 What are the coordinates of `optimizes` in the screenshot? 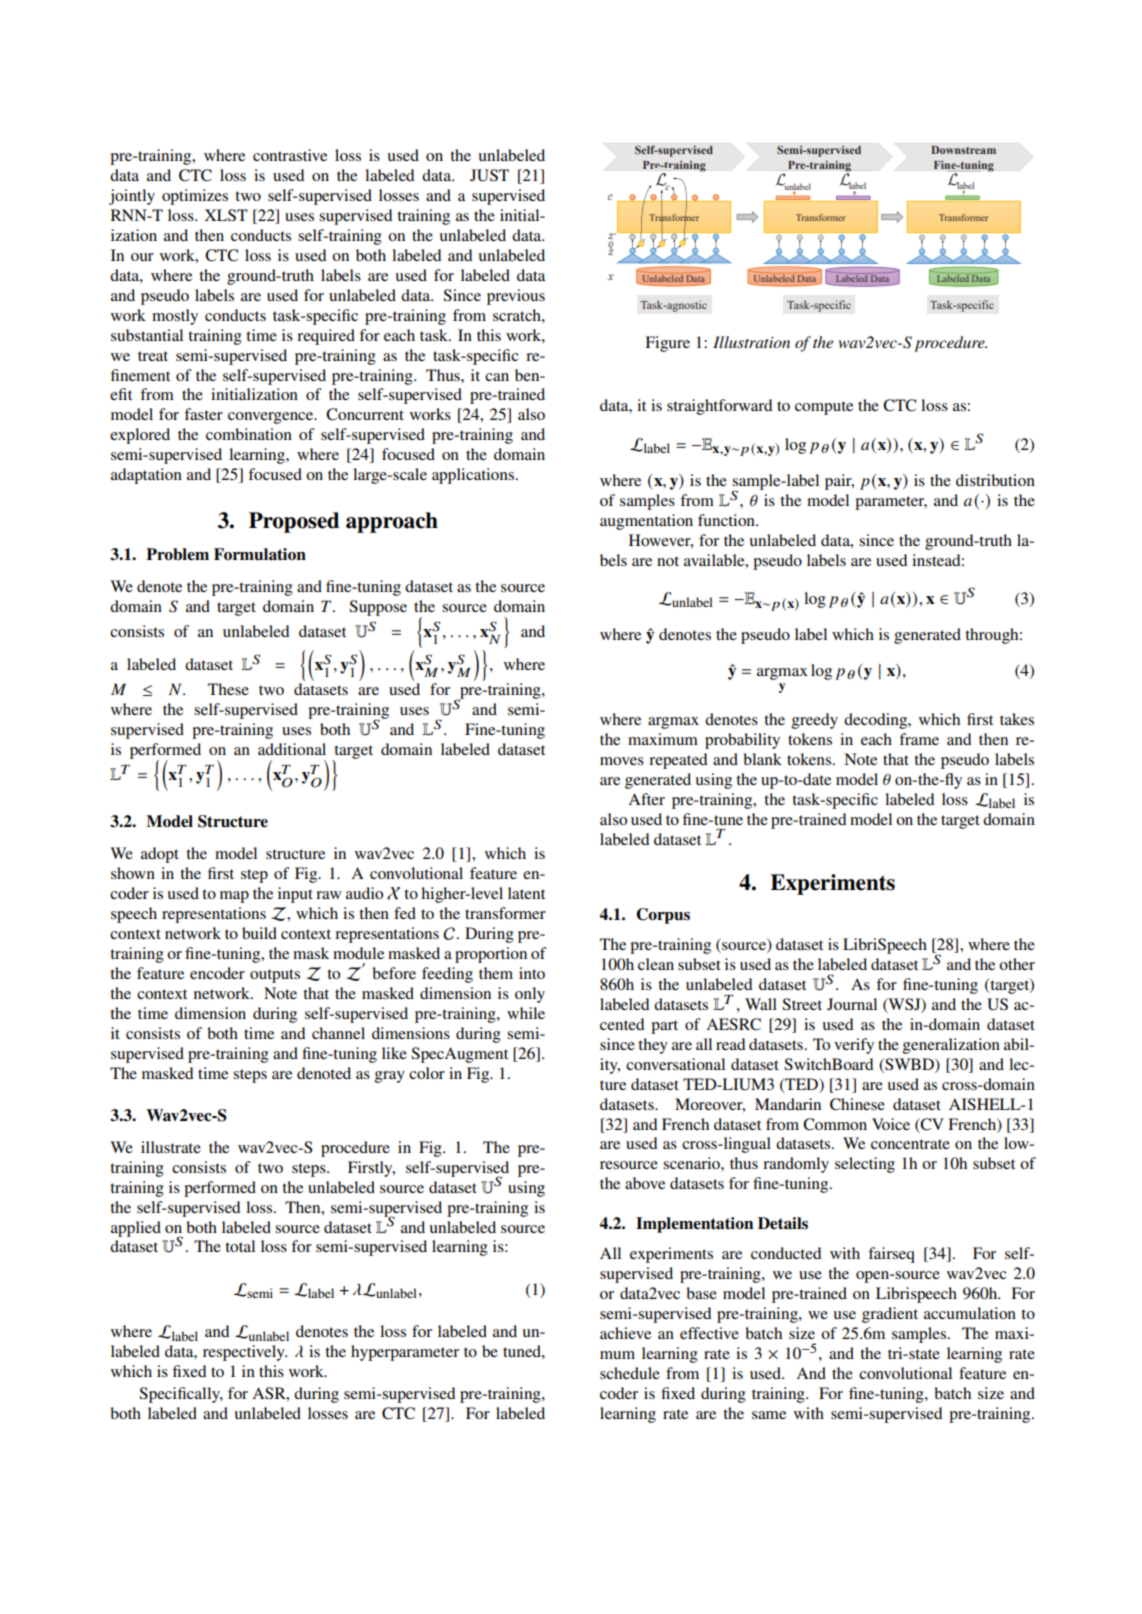 It's located at (195, 197).
